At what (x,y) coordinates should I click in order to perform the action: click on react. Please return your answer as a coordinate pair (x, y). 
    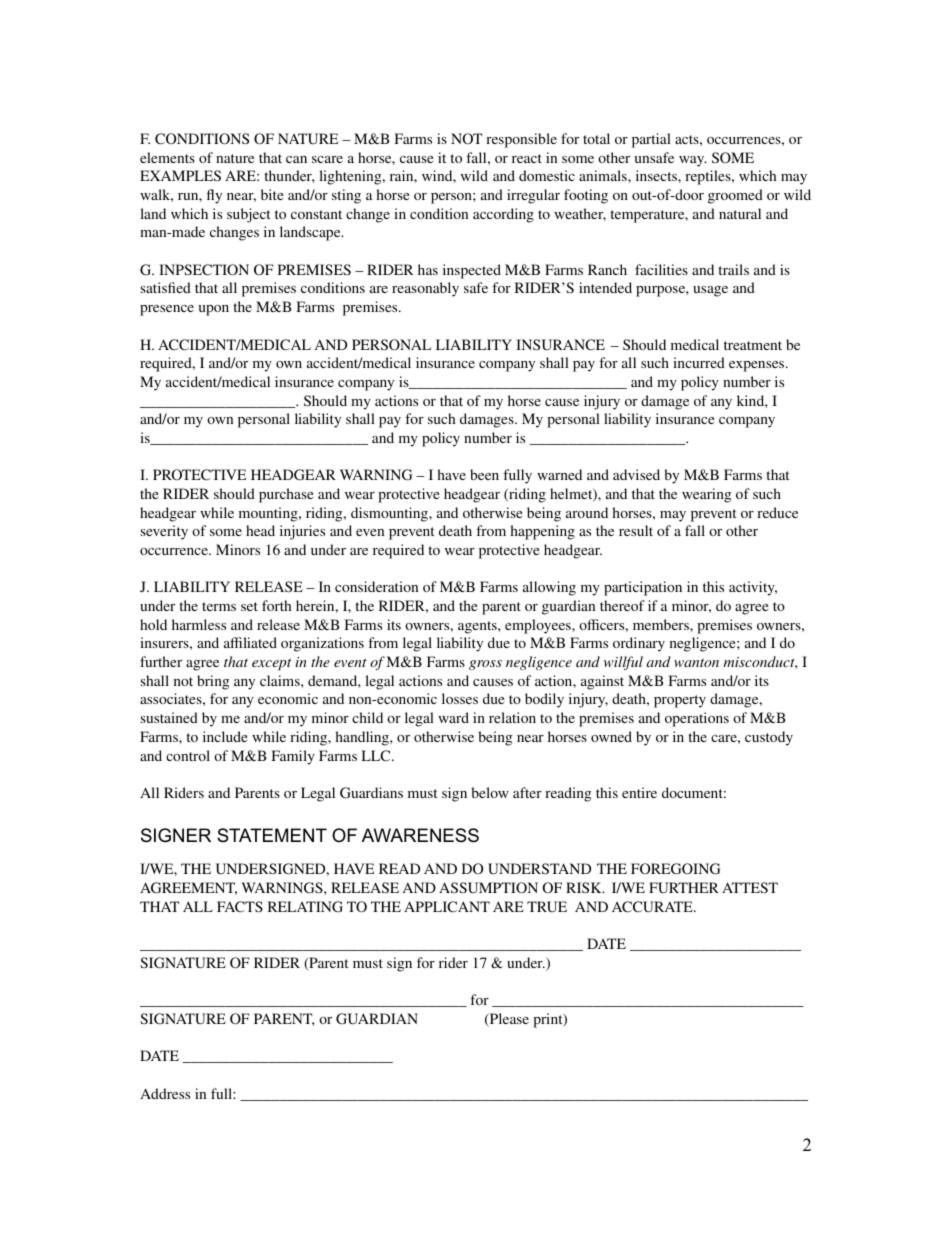
    Looking at the image, I should click on (527, 158).
